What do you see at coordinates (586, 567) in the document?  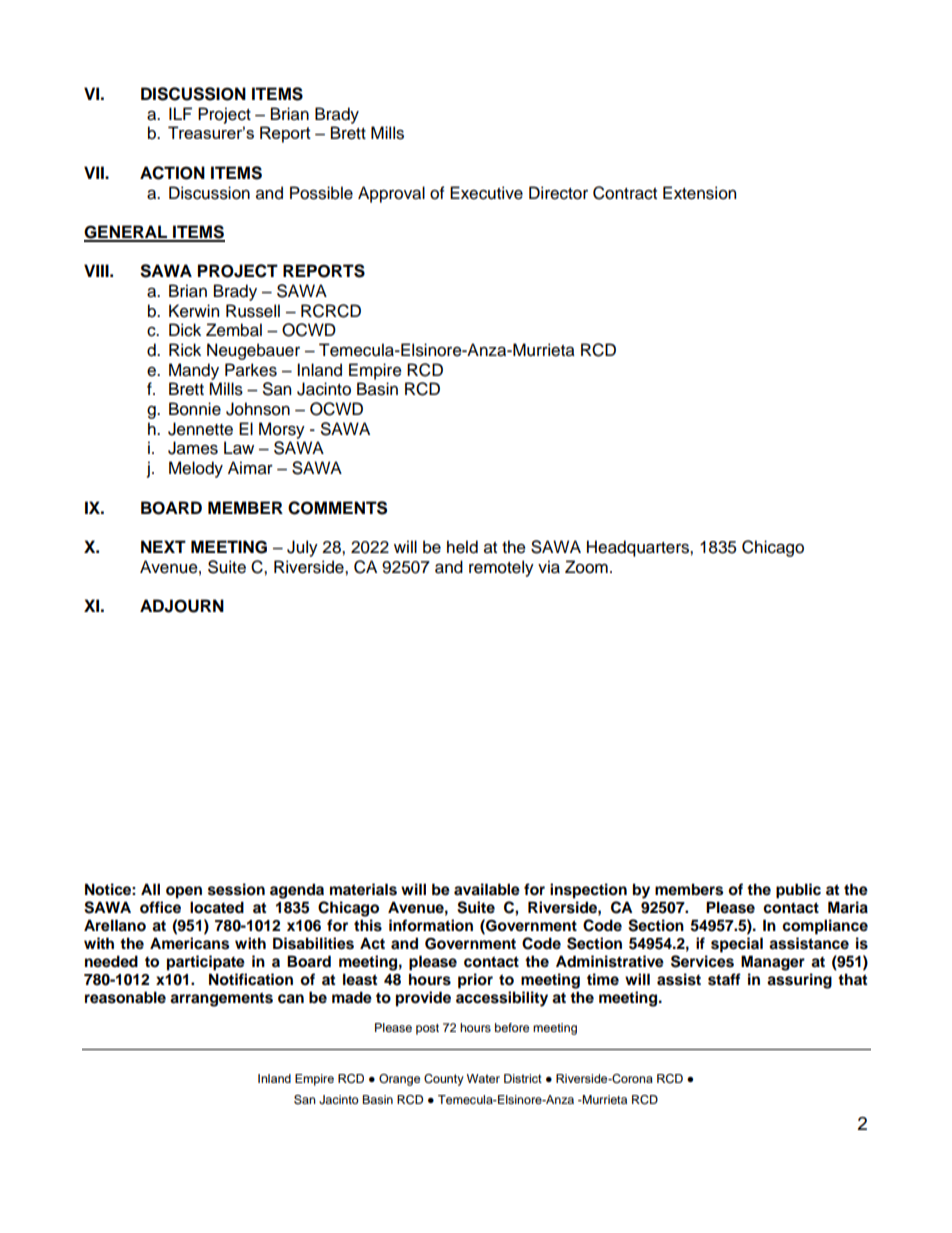 I see `Zoom` at bounding box center [586, 567].
